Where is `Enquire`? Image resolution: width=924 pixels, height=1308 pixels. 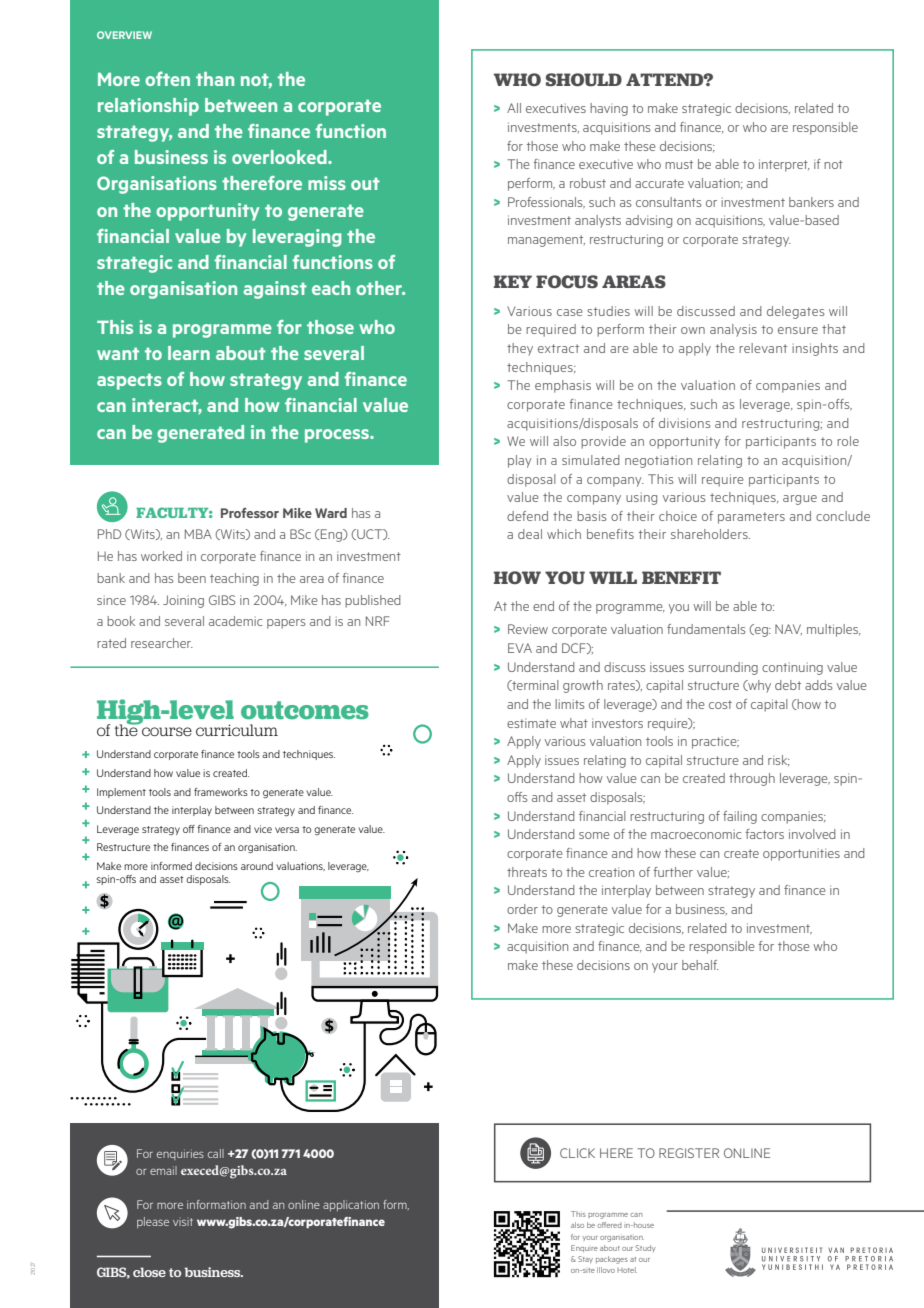
Enquire is located at coordinates (584, 1248).
